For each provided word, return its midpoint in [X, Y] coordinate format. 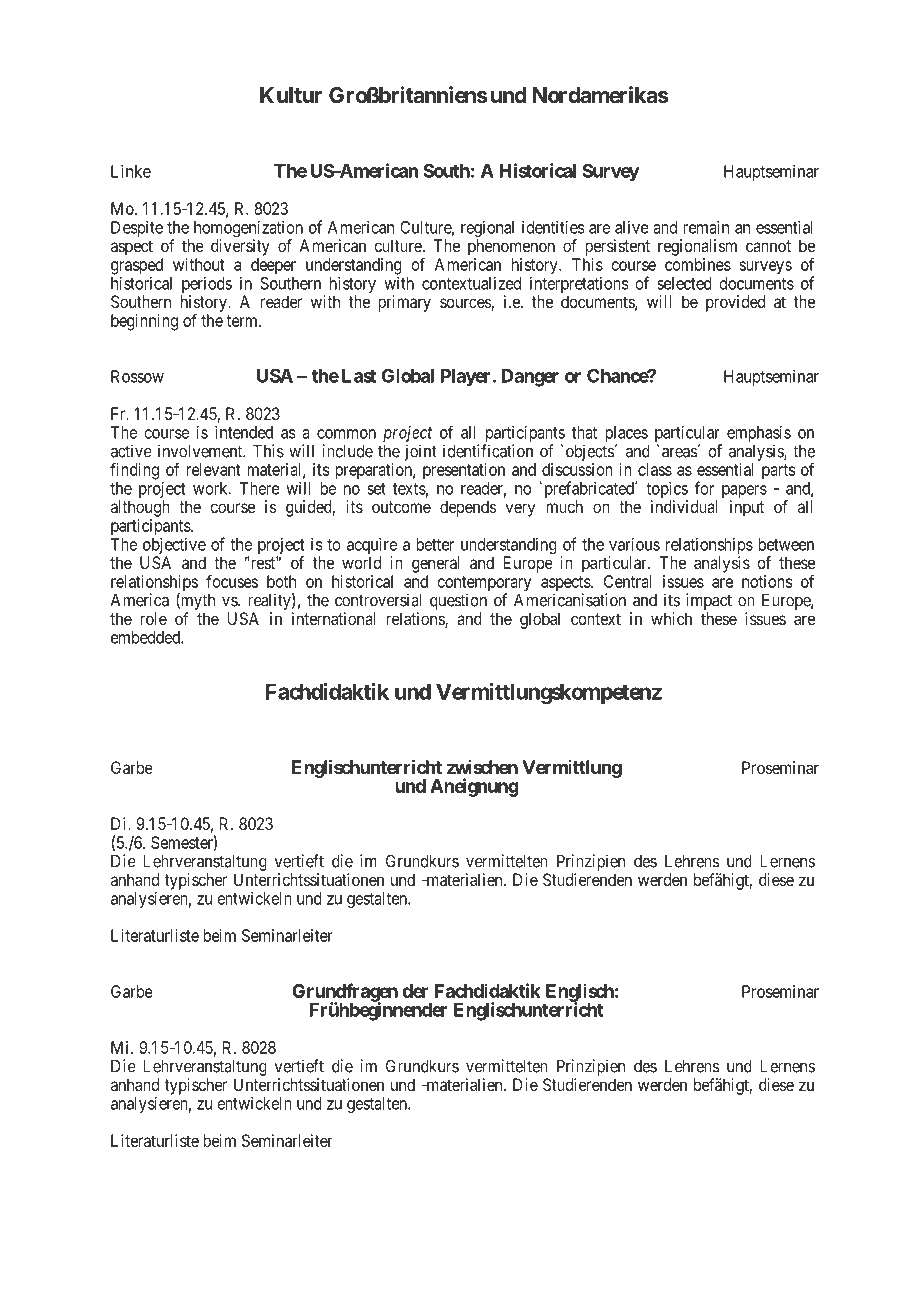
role [153, 618]
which [671, 618]
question [458, 601]
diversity [240, 247]
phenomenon [511, 247]
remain [706, 227]
